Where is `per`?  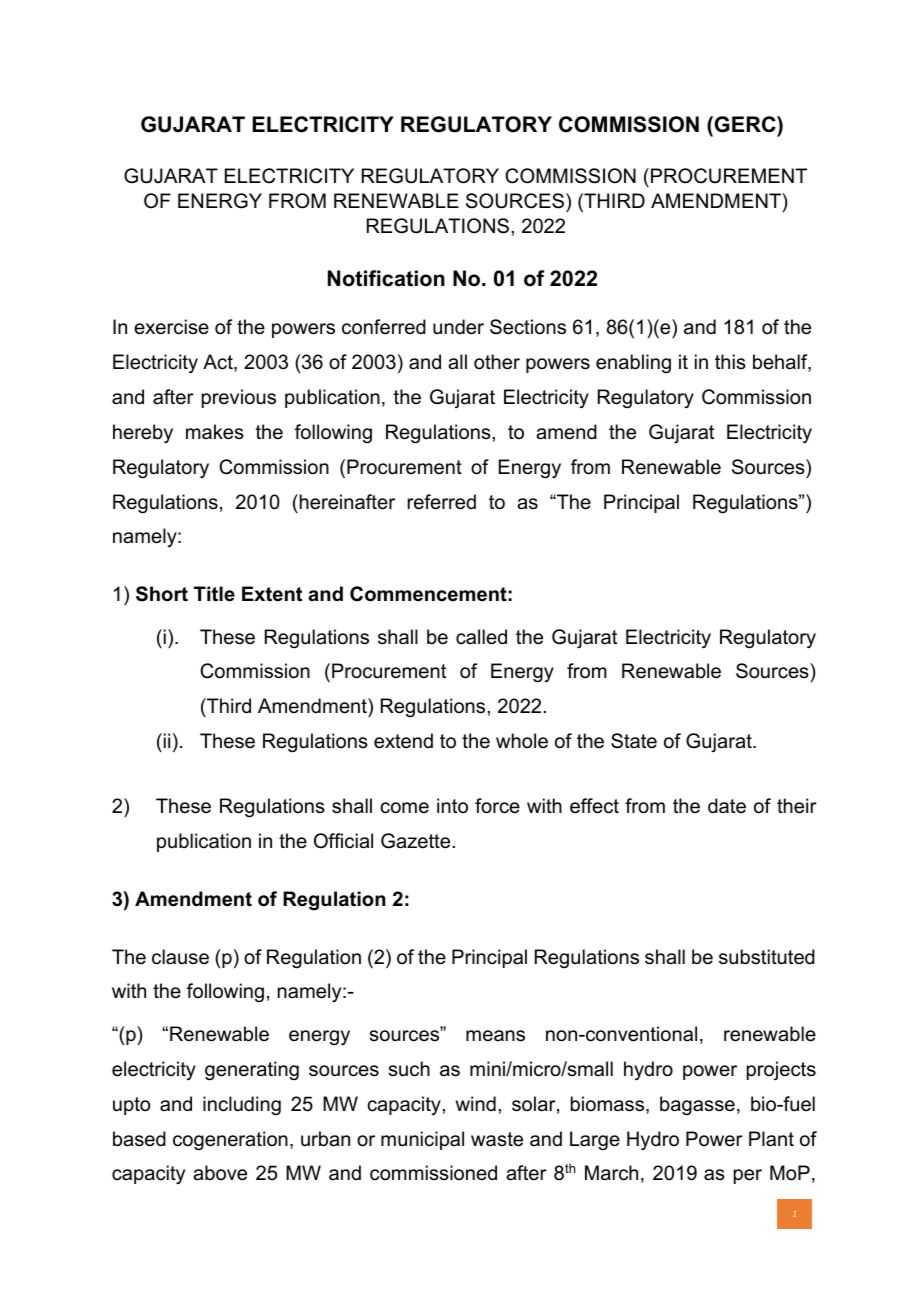
per is located at coordinates (748, 1176).
